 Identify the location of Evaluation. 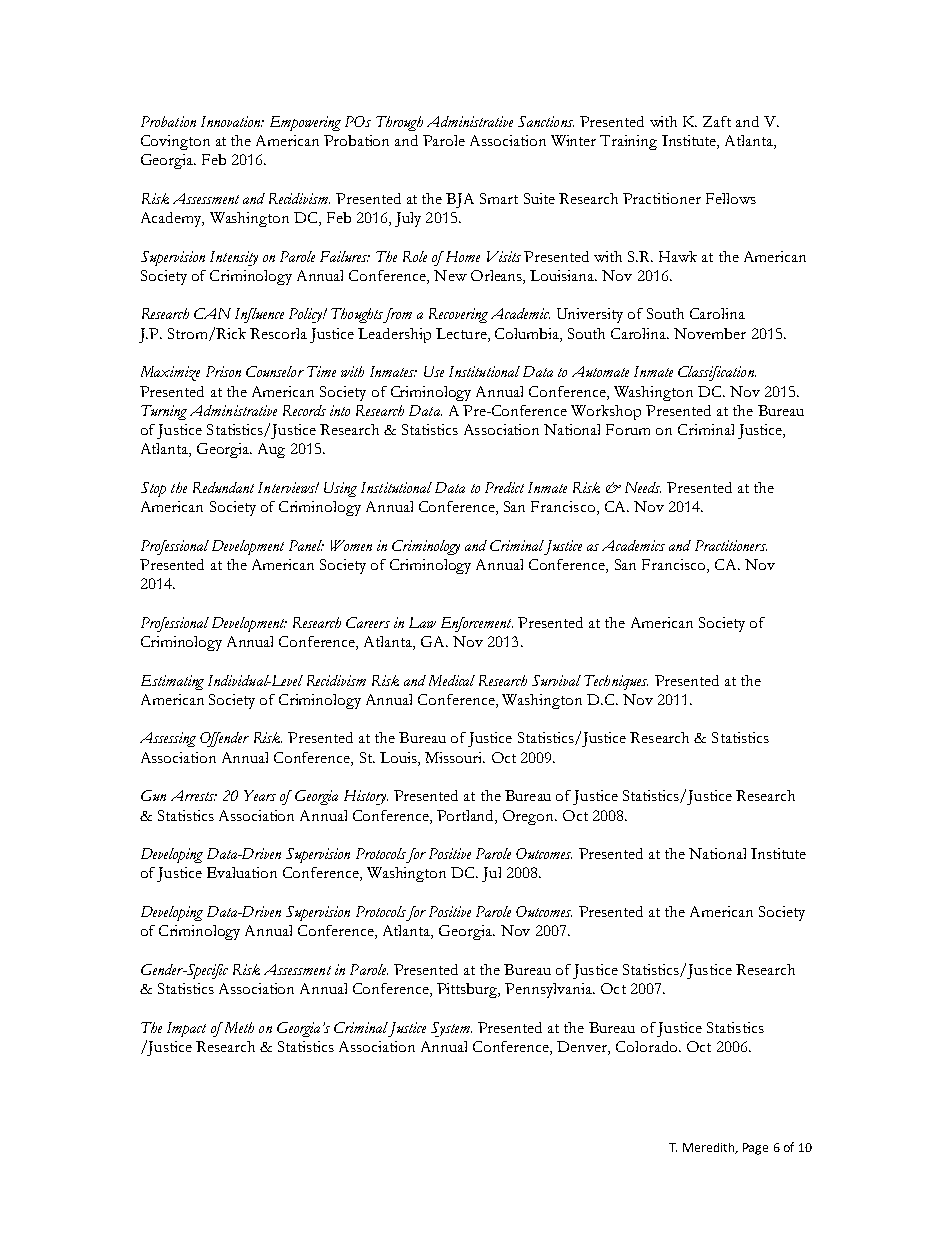
(242, 872).
